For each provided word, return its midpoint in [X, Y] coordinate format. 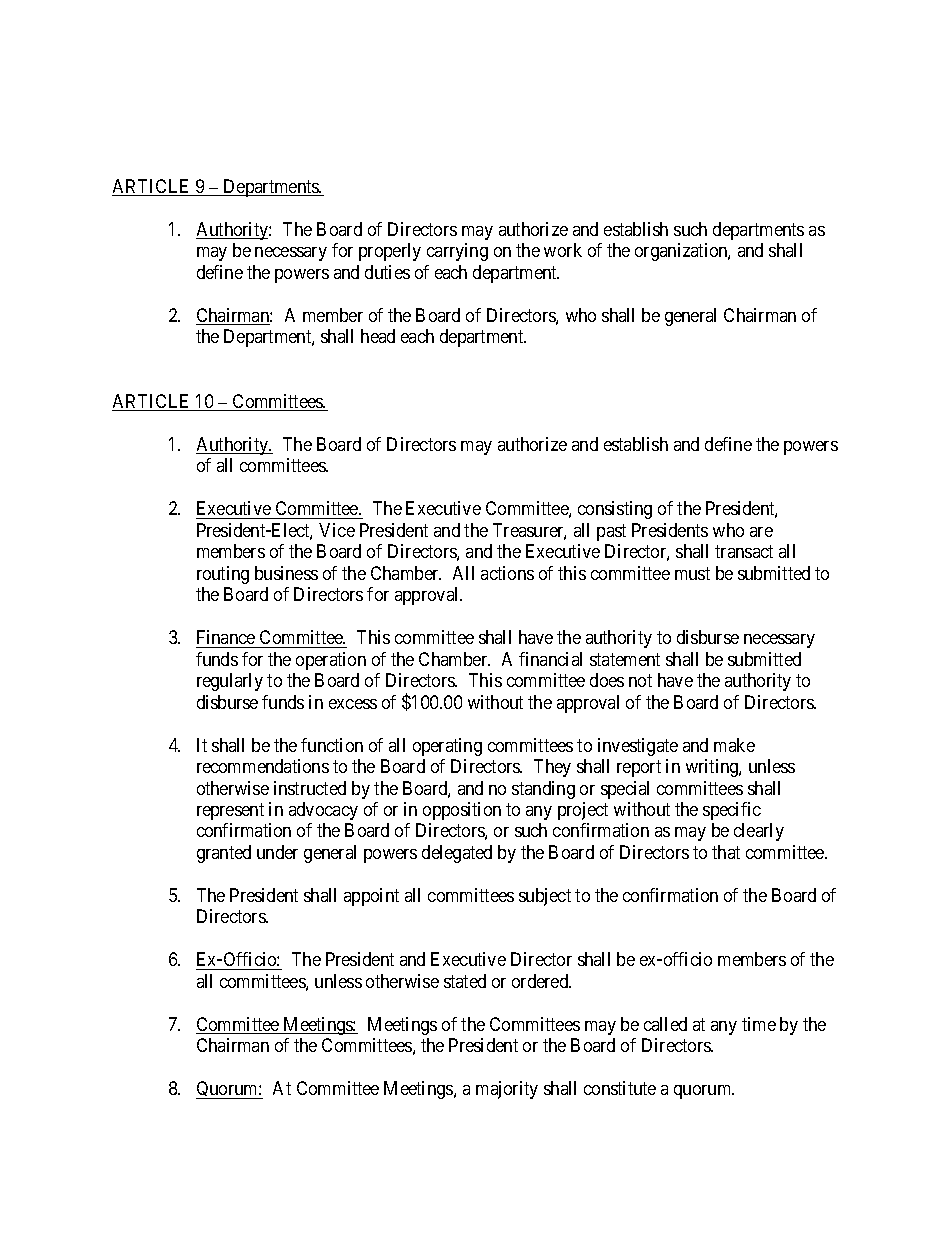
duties [387, 272]
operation [331, 661]
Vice [337, 530]
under [277, 852]
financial [550, 659]
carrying [457, 252]
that [726, 852]
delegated [457, 854]
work [563, 250]
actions [507, 573]
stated [465, 981]
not [640, 680]
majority [507, 1090]
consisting [615, 510]
